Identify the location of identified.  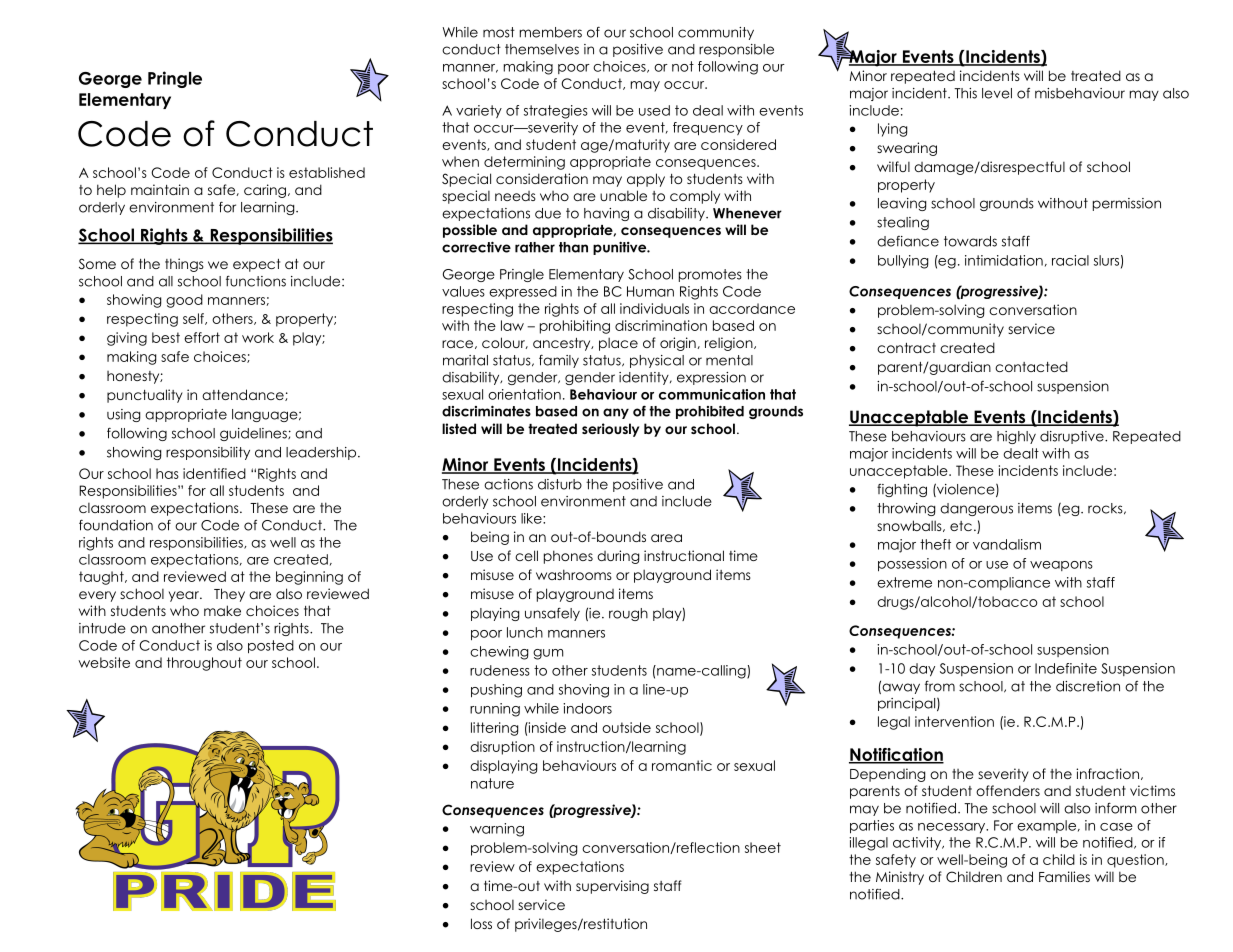
(214, 473).
